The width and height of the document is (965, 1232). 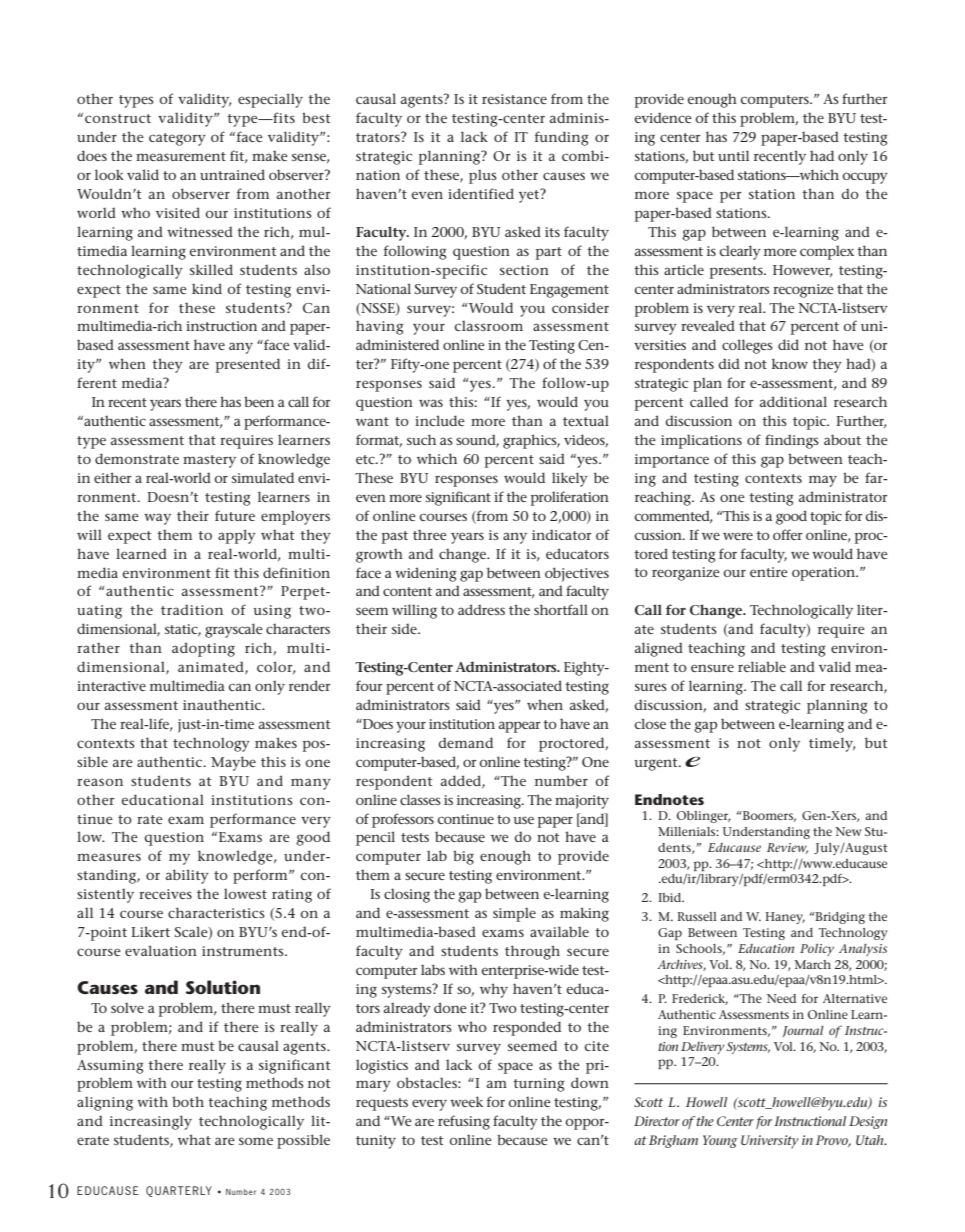 I want to click on until, so click(x=733, y=155).
